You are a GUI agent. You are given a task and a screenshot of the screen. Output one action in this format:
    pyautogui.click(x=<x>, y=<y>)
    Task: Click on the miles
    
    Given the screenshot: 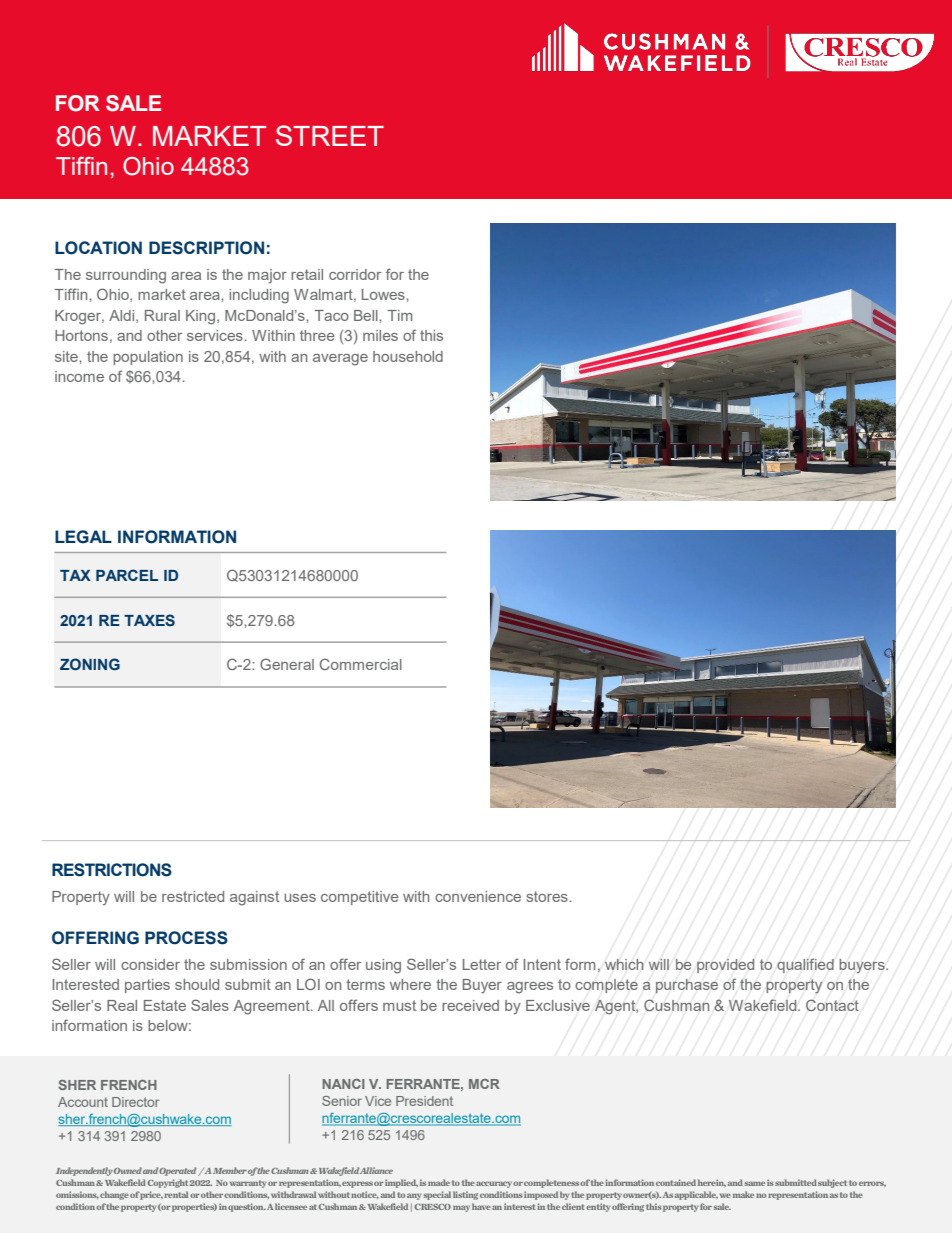 What is the action you would take?
    pyautogui.click(x=380, y=335)
